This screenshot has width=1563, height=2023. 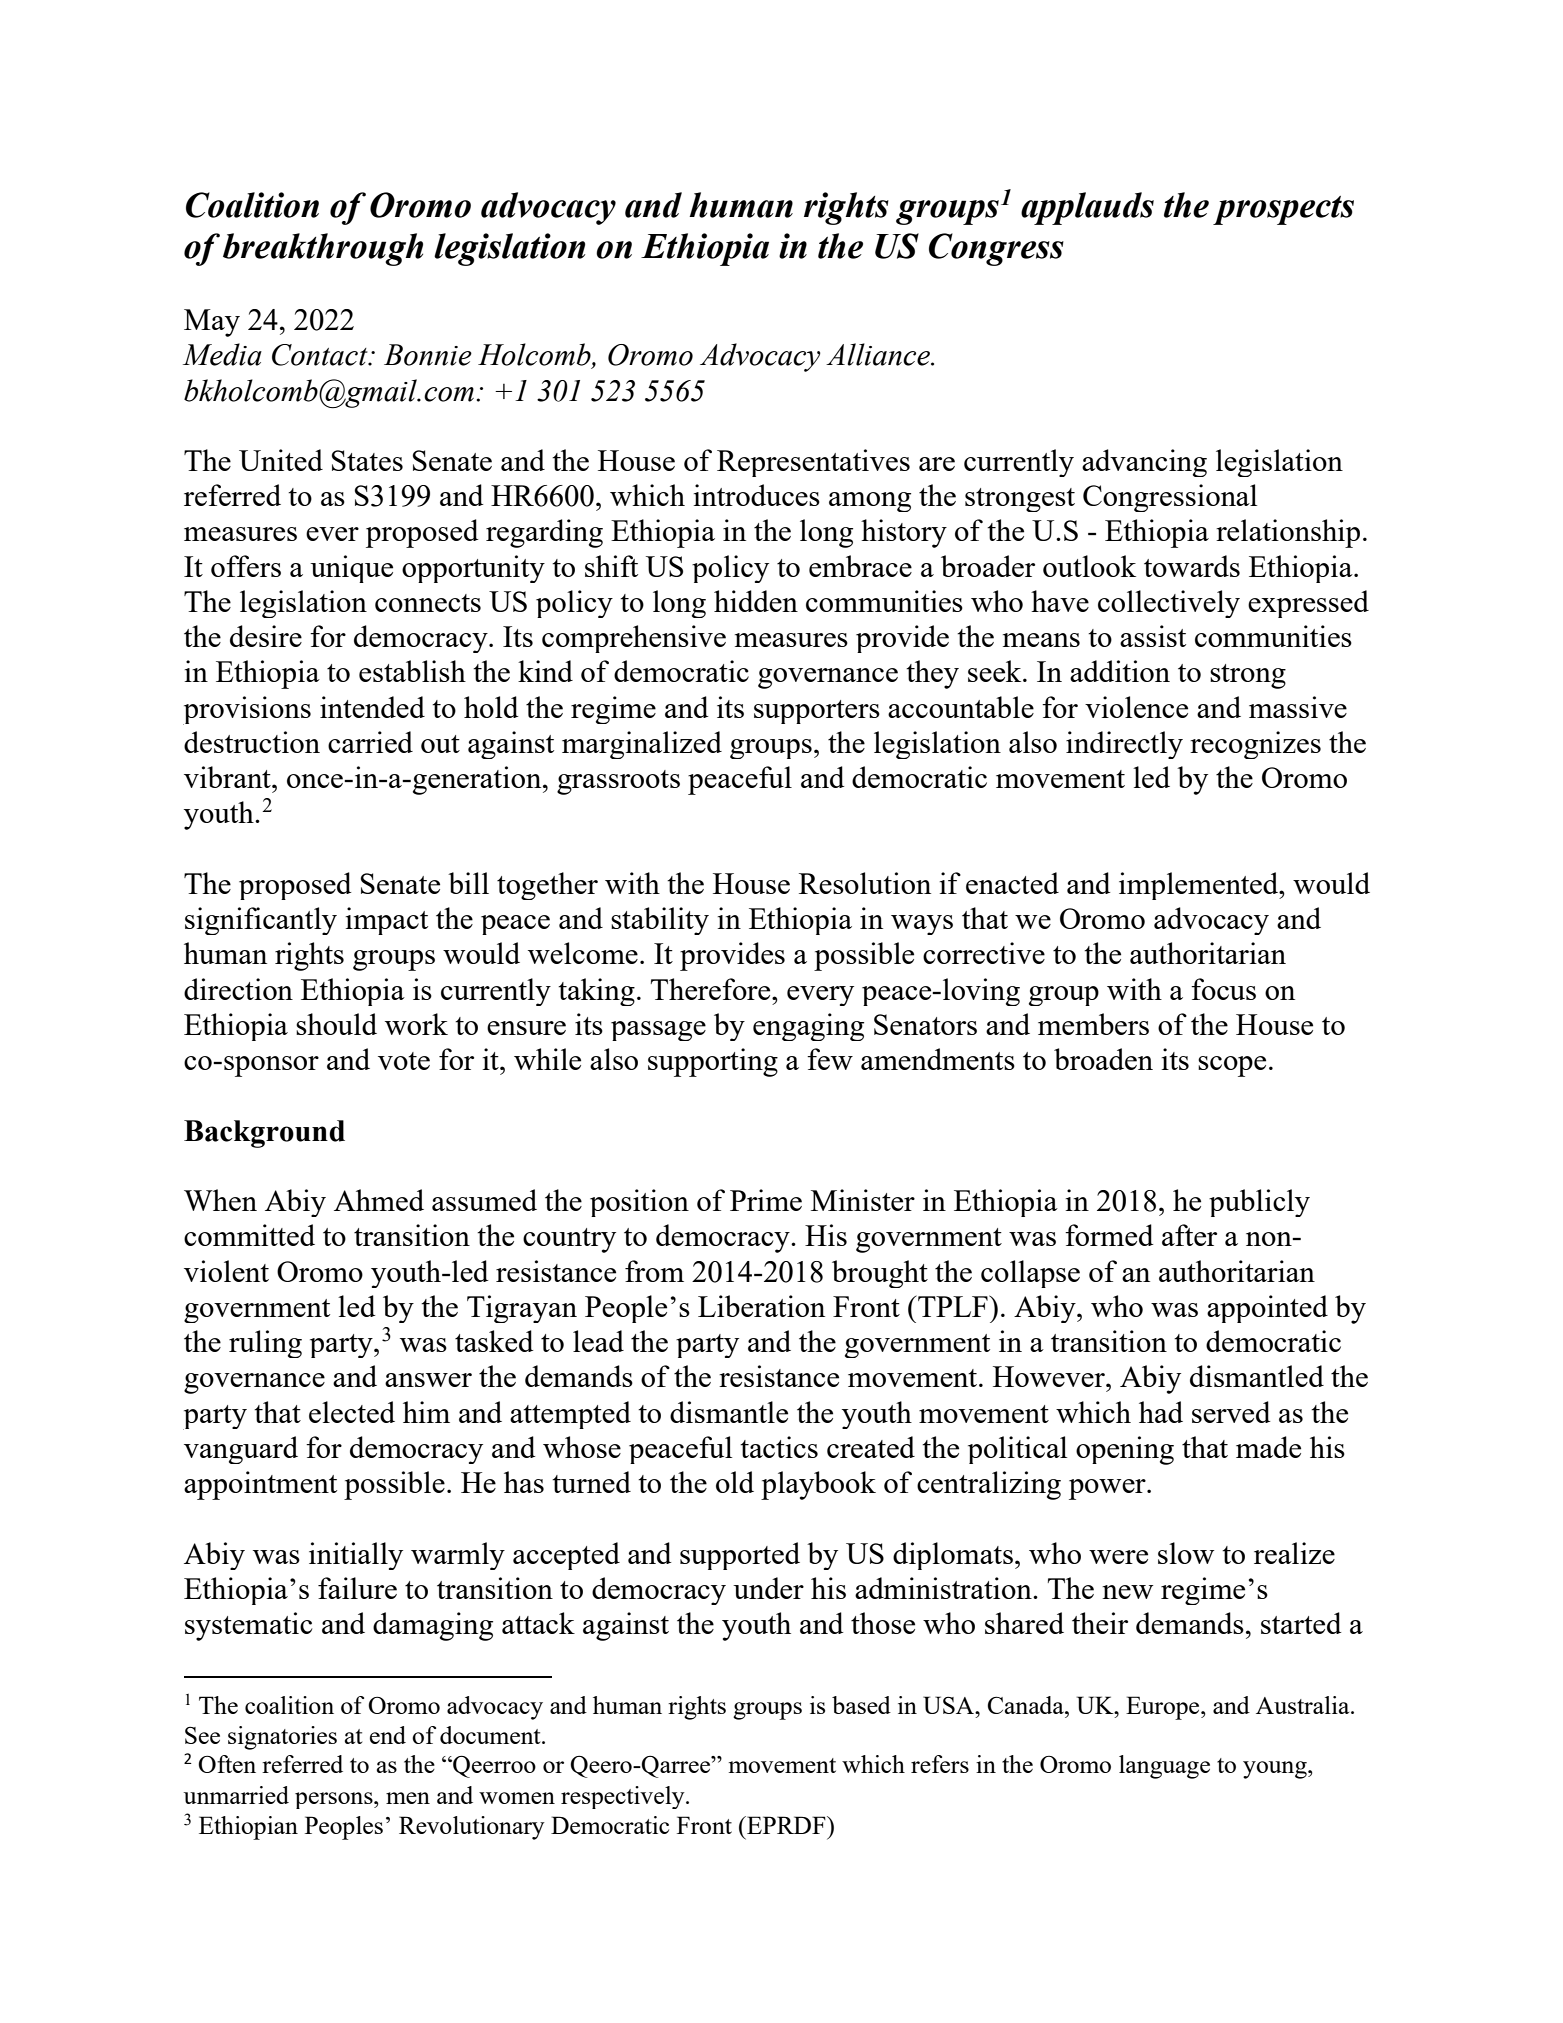 What do you see at coordinates (1124, 745) in the screenshot?
I see `indirectly` at bounding box center [1124, 745].
